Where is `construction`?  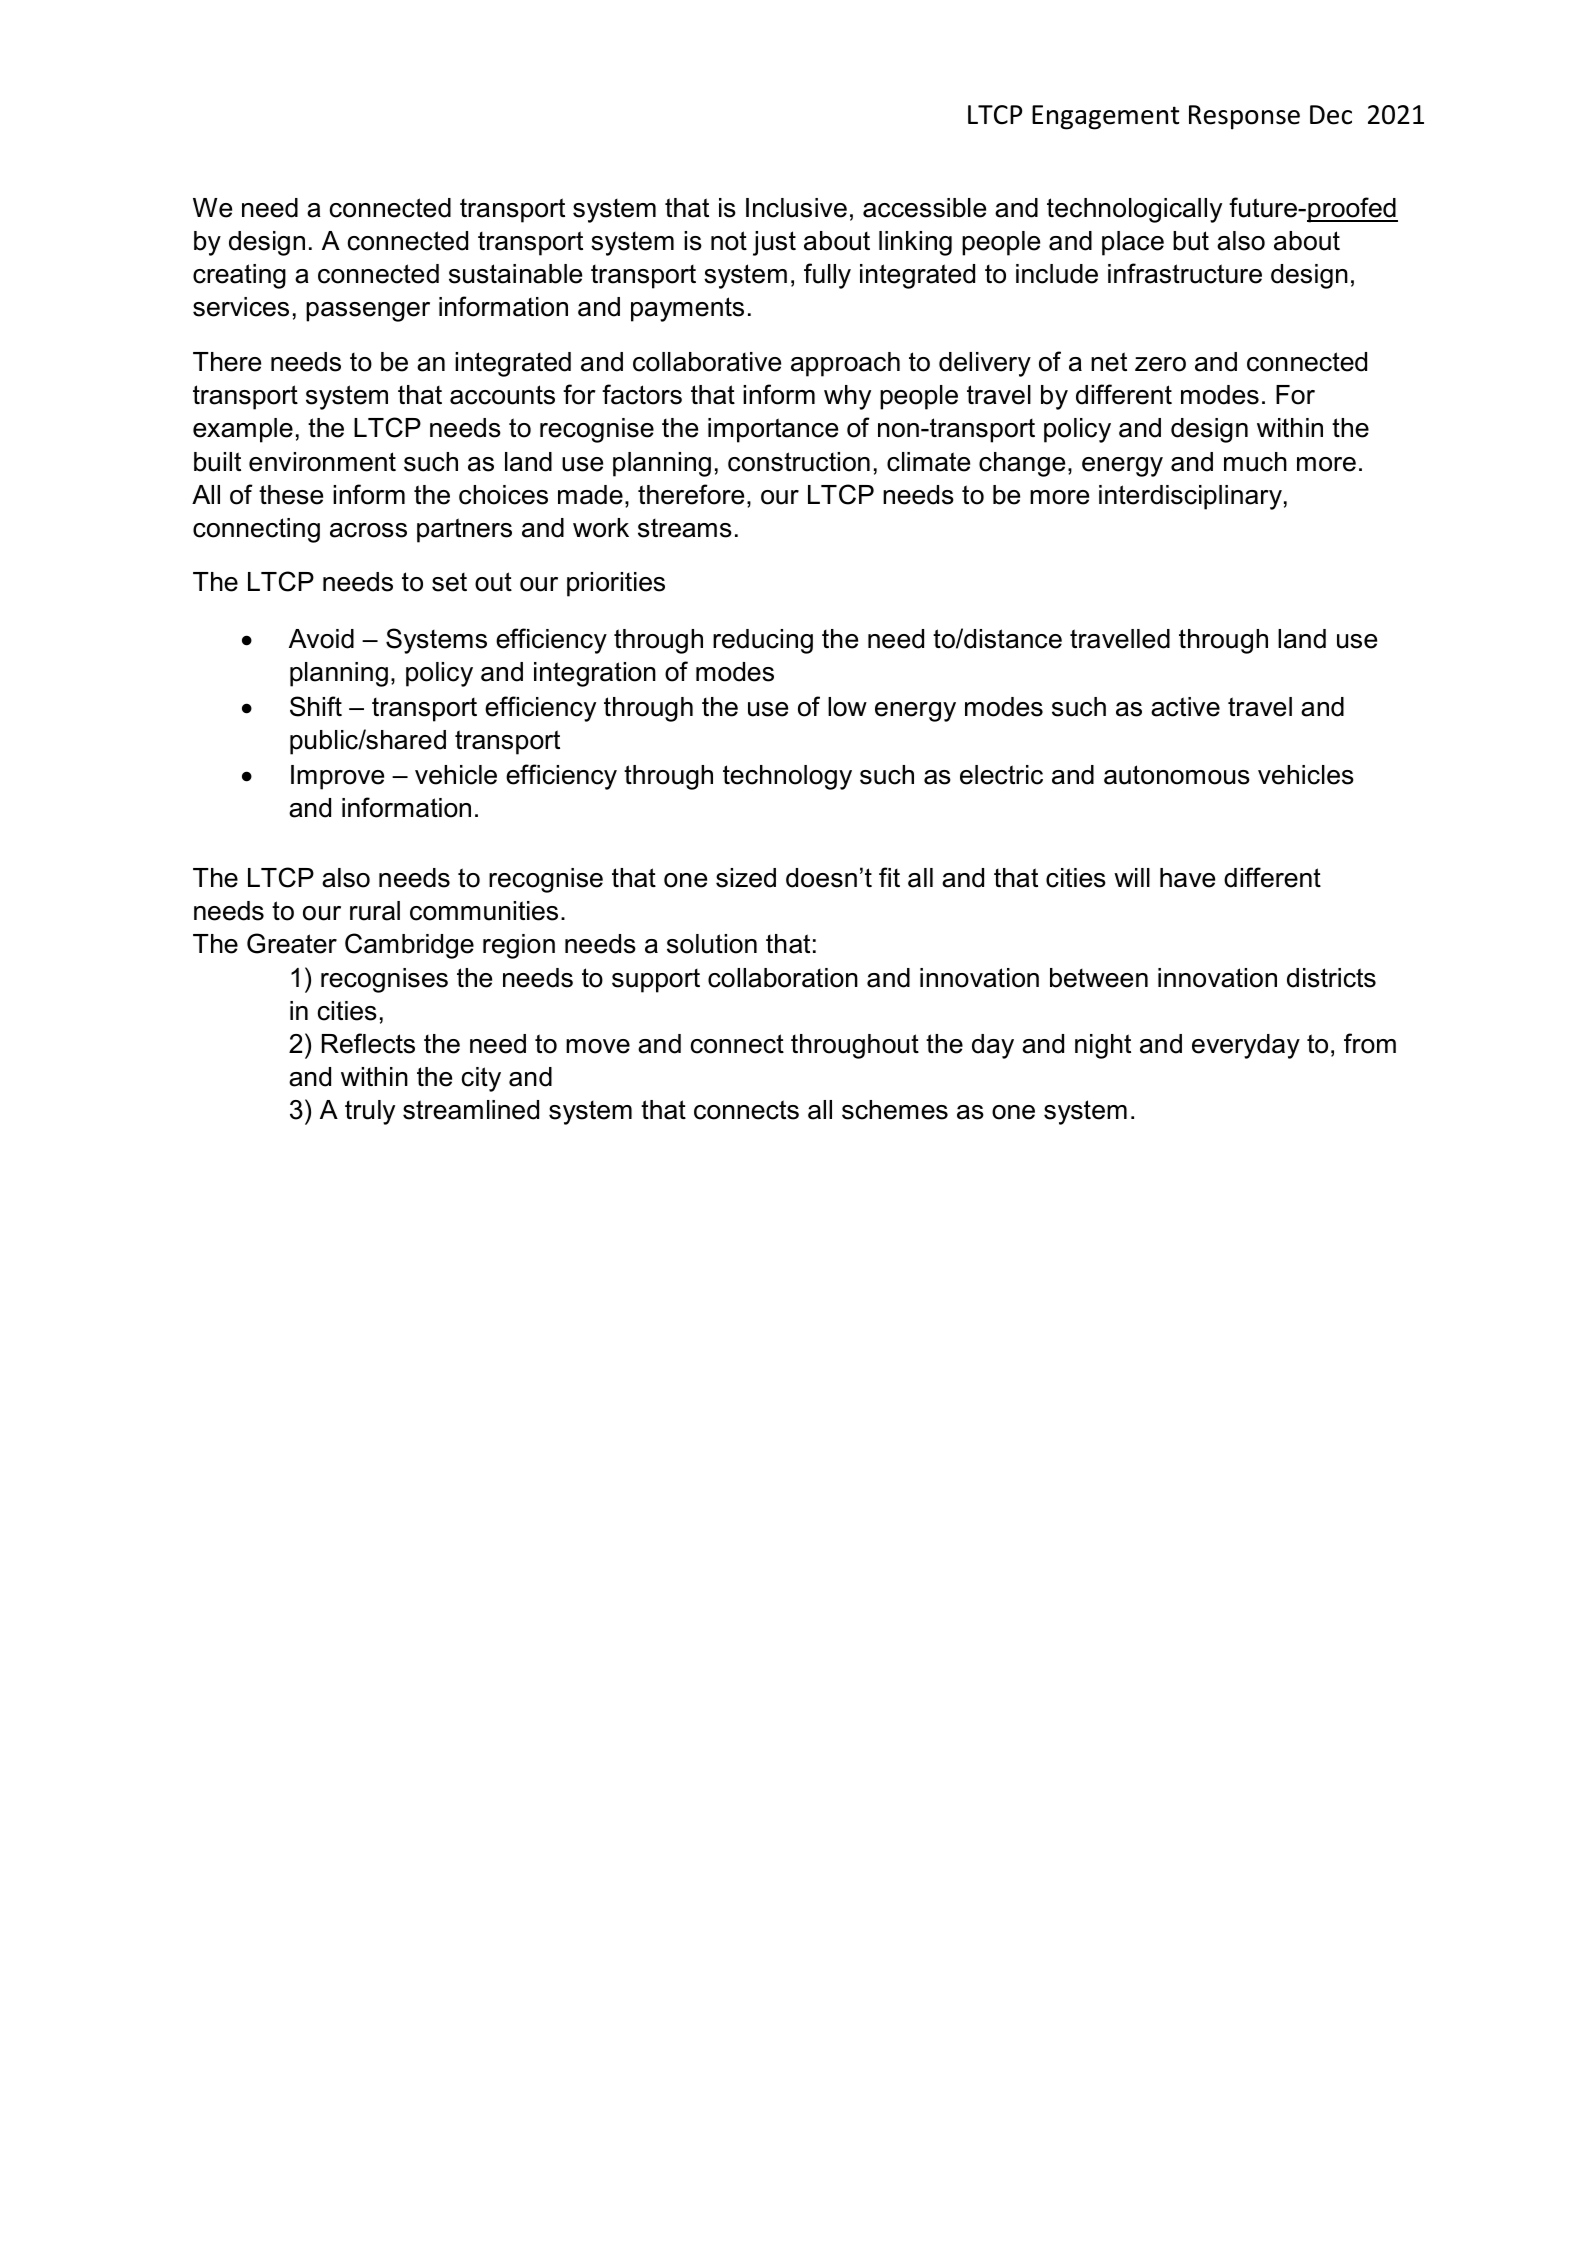
construction is located at coordinates (799, 462).
